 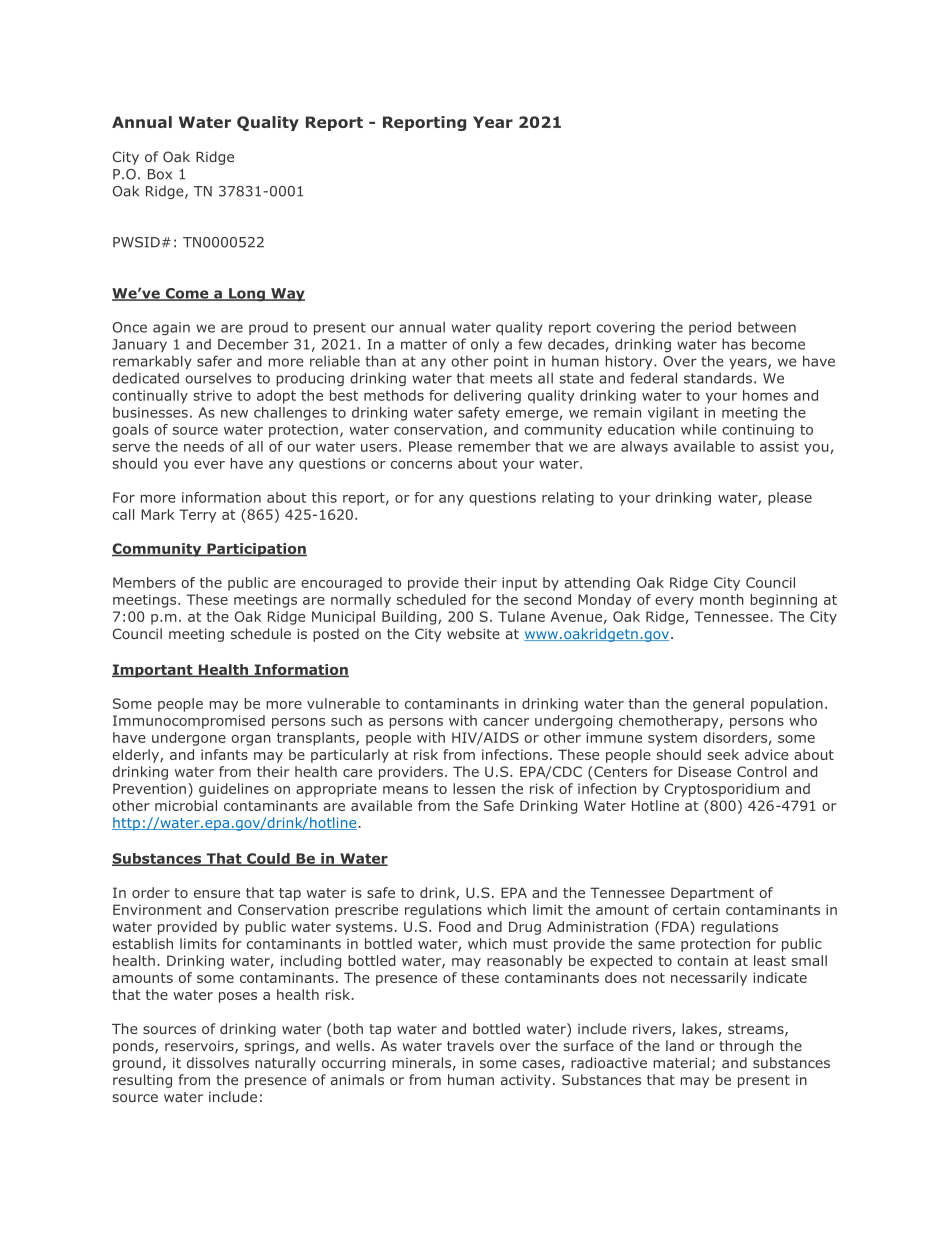 I want to click on travels, so click(x=470, y=1045).
